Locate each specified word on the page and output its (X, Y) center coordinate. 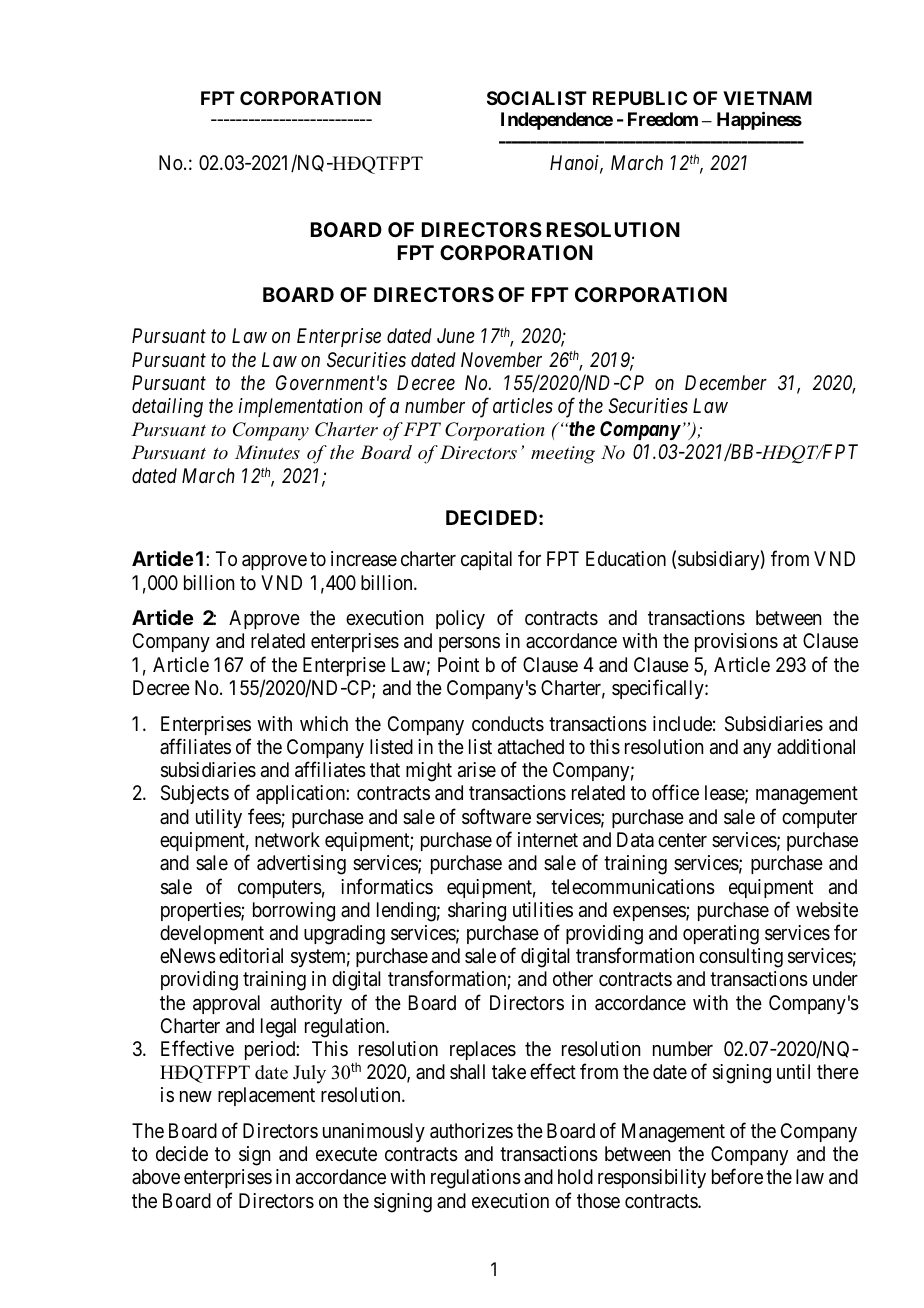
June (456, 335)
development (212, 934)
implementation (301, 407)
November (501, 359)
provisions (736, 642)
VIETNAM (767, 98)
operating (721, 935)
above (156, 1176)
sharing (477, 912)
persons (469, 644)
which (324, 723)
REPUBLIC (640, 98)
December (726, 383)
